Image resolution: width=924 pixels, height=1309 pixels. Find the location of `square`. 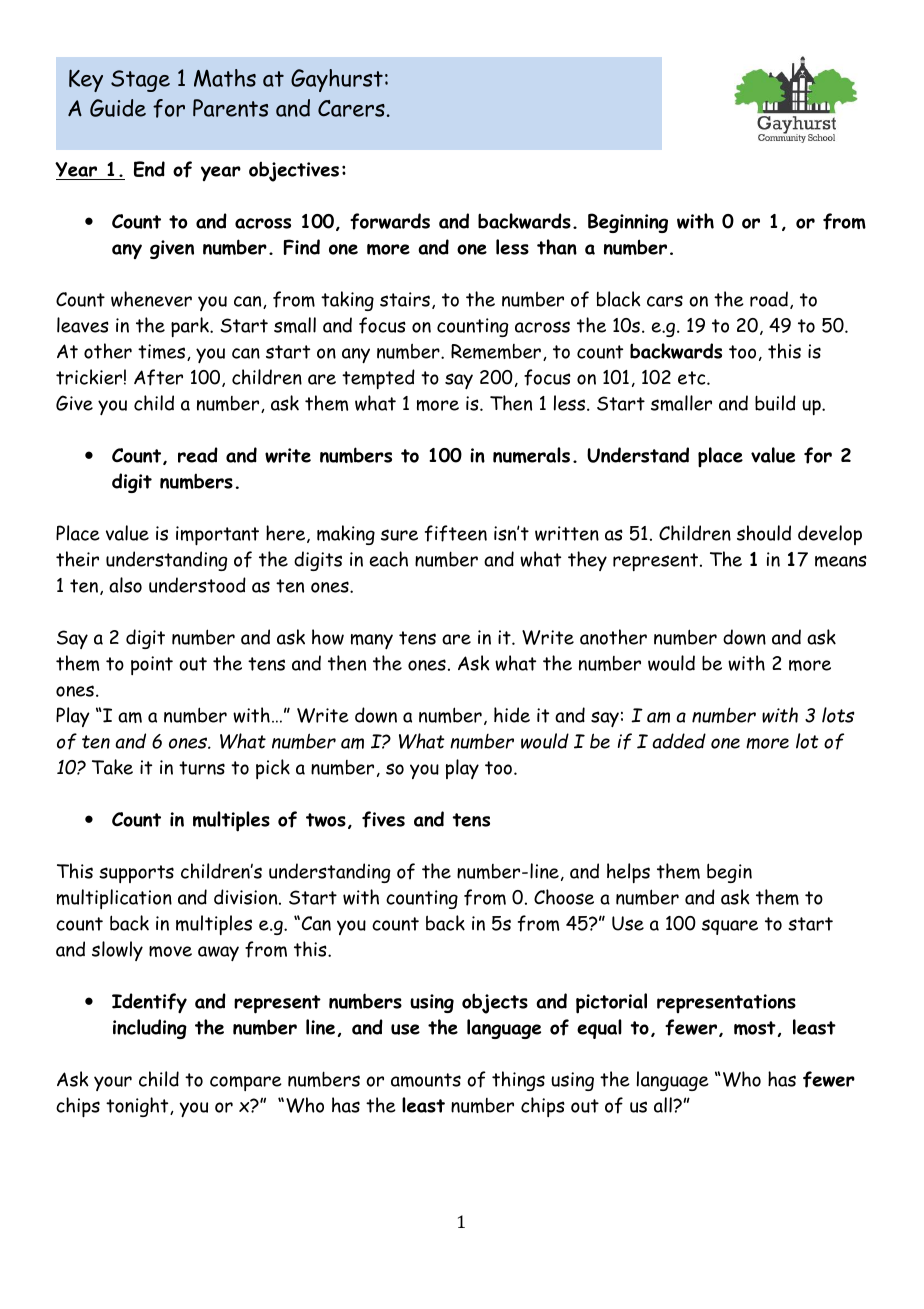

square is located at coordinates (730, 927).
